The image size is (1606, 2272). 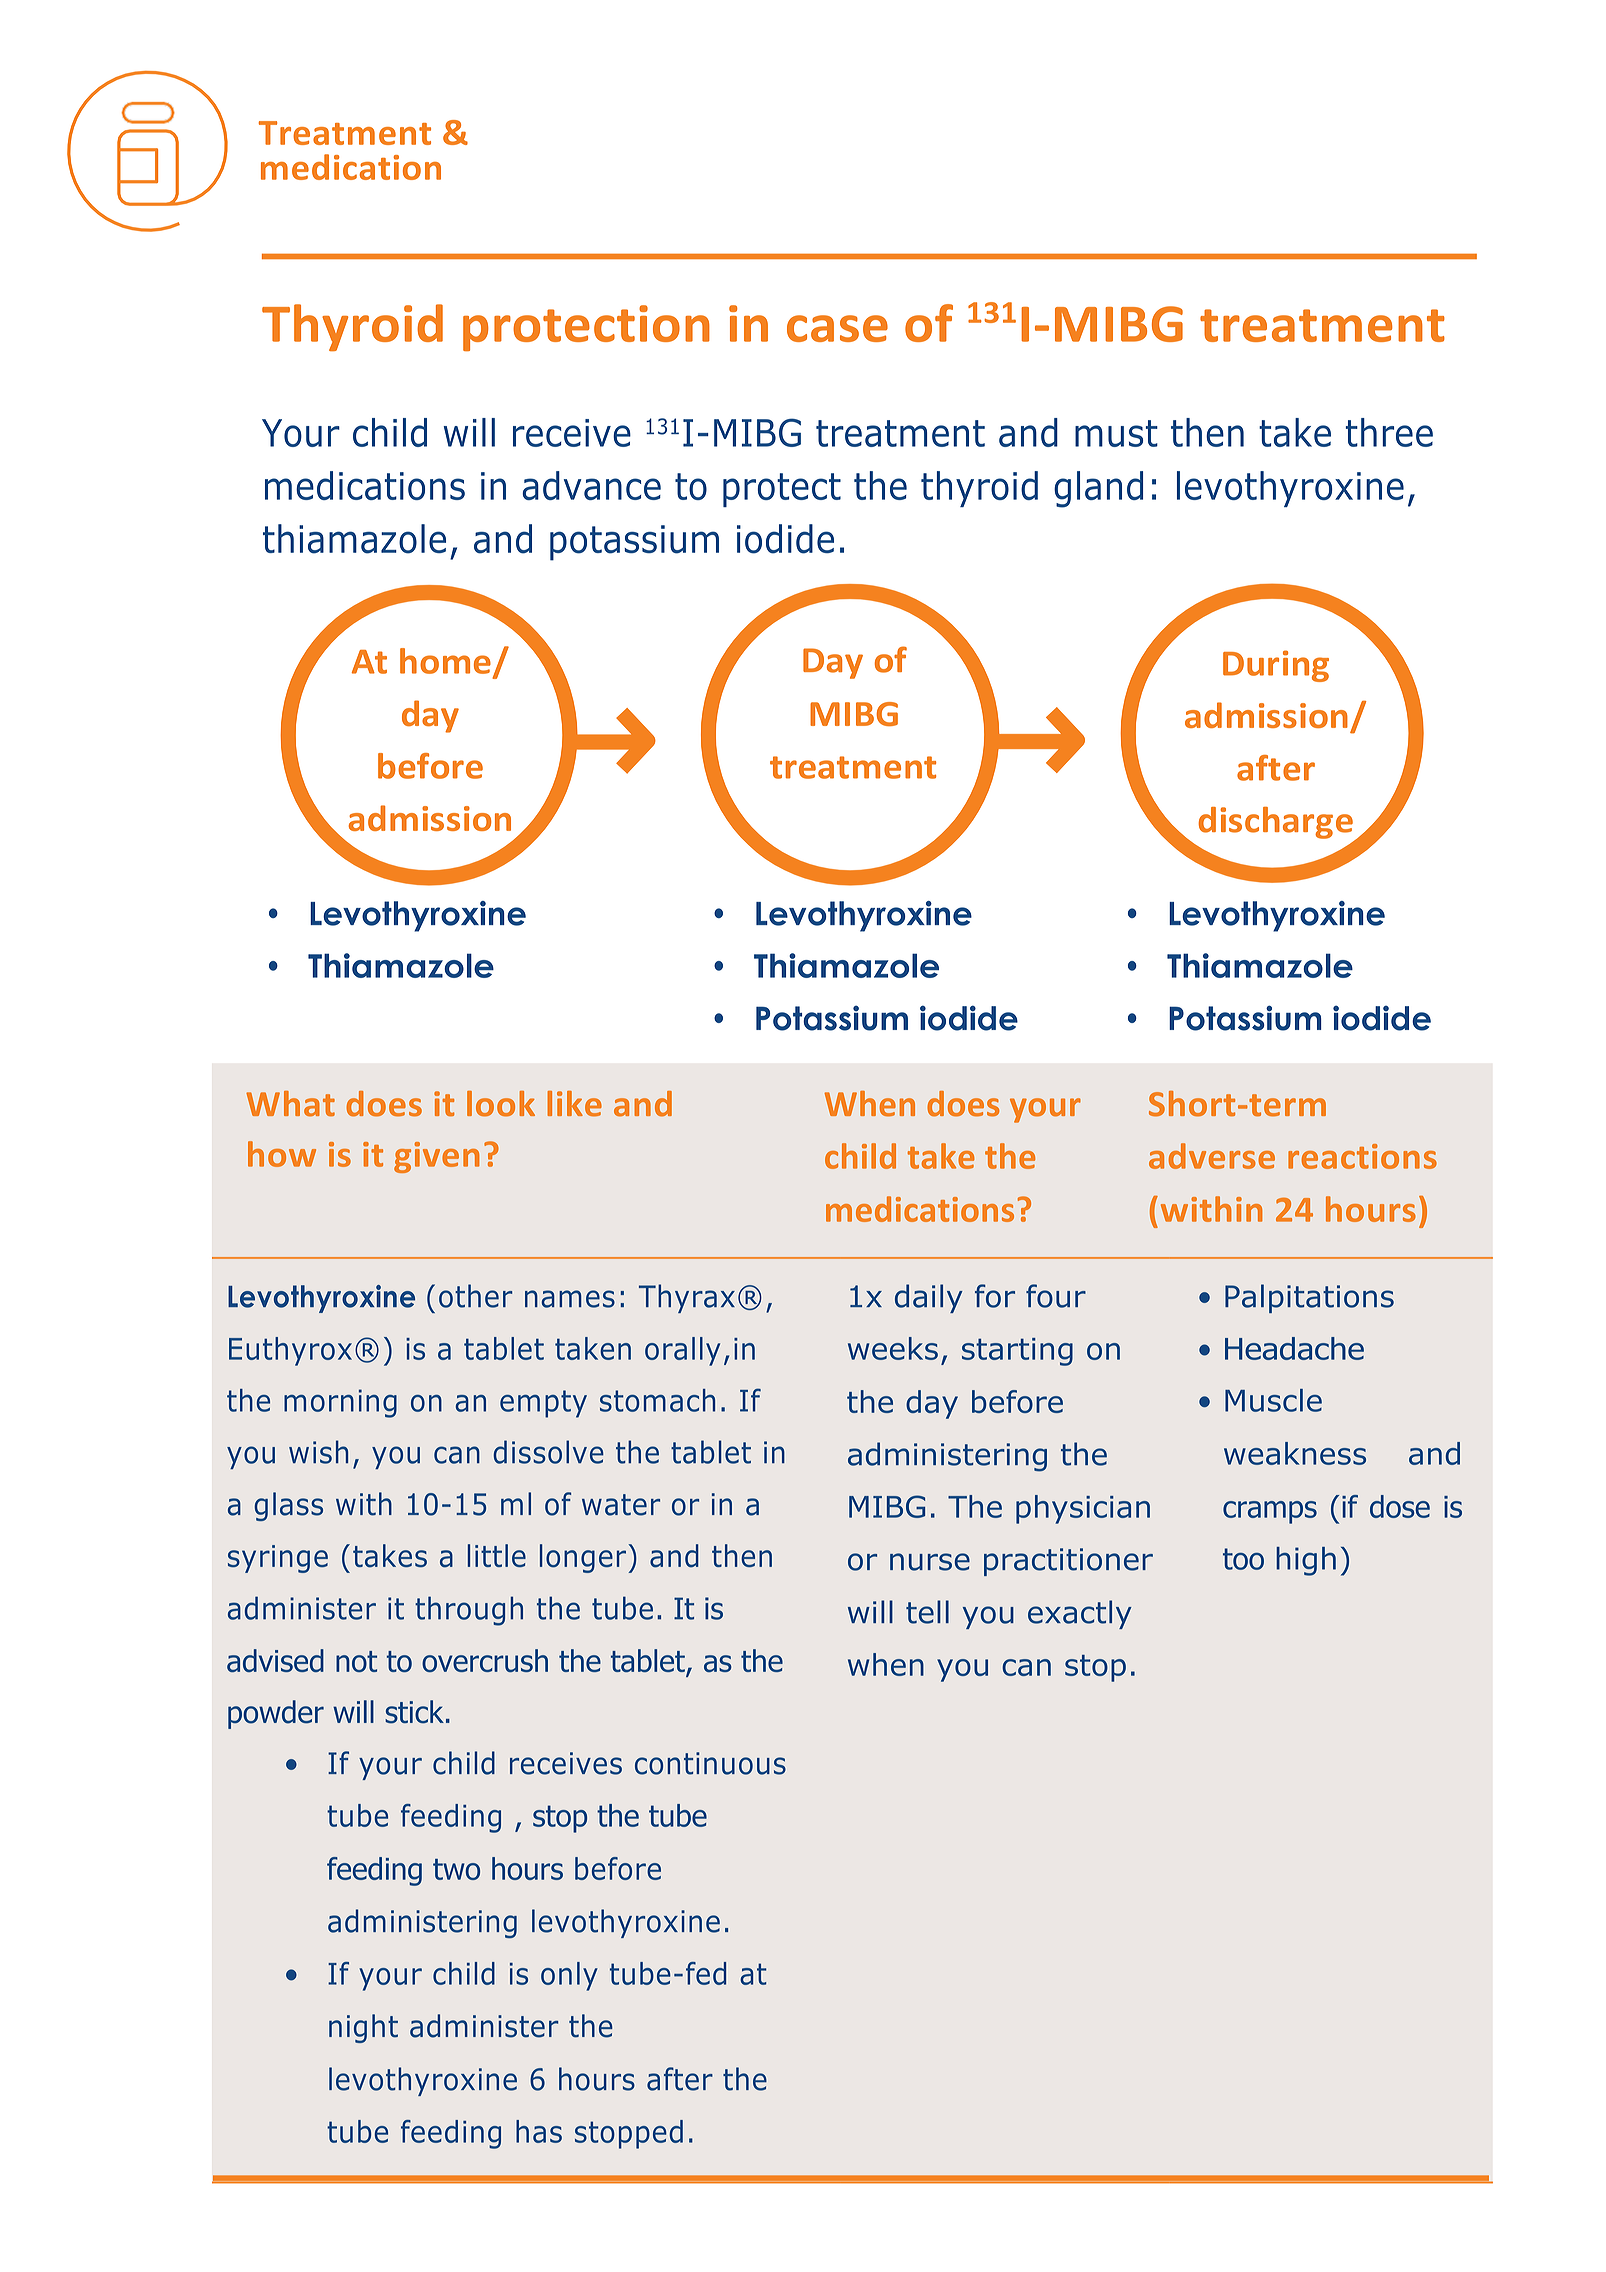 I want to click on exactly, so click(x=1080, y=1614).
